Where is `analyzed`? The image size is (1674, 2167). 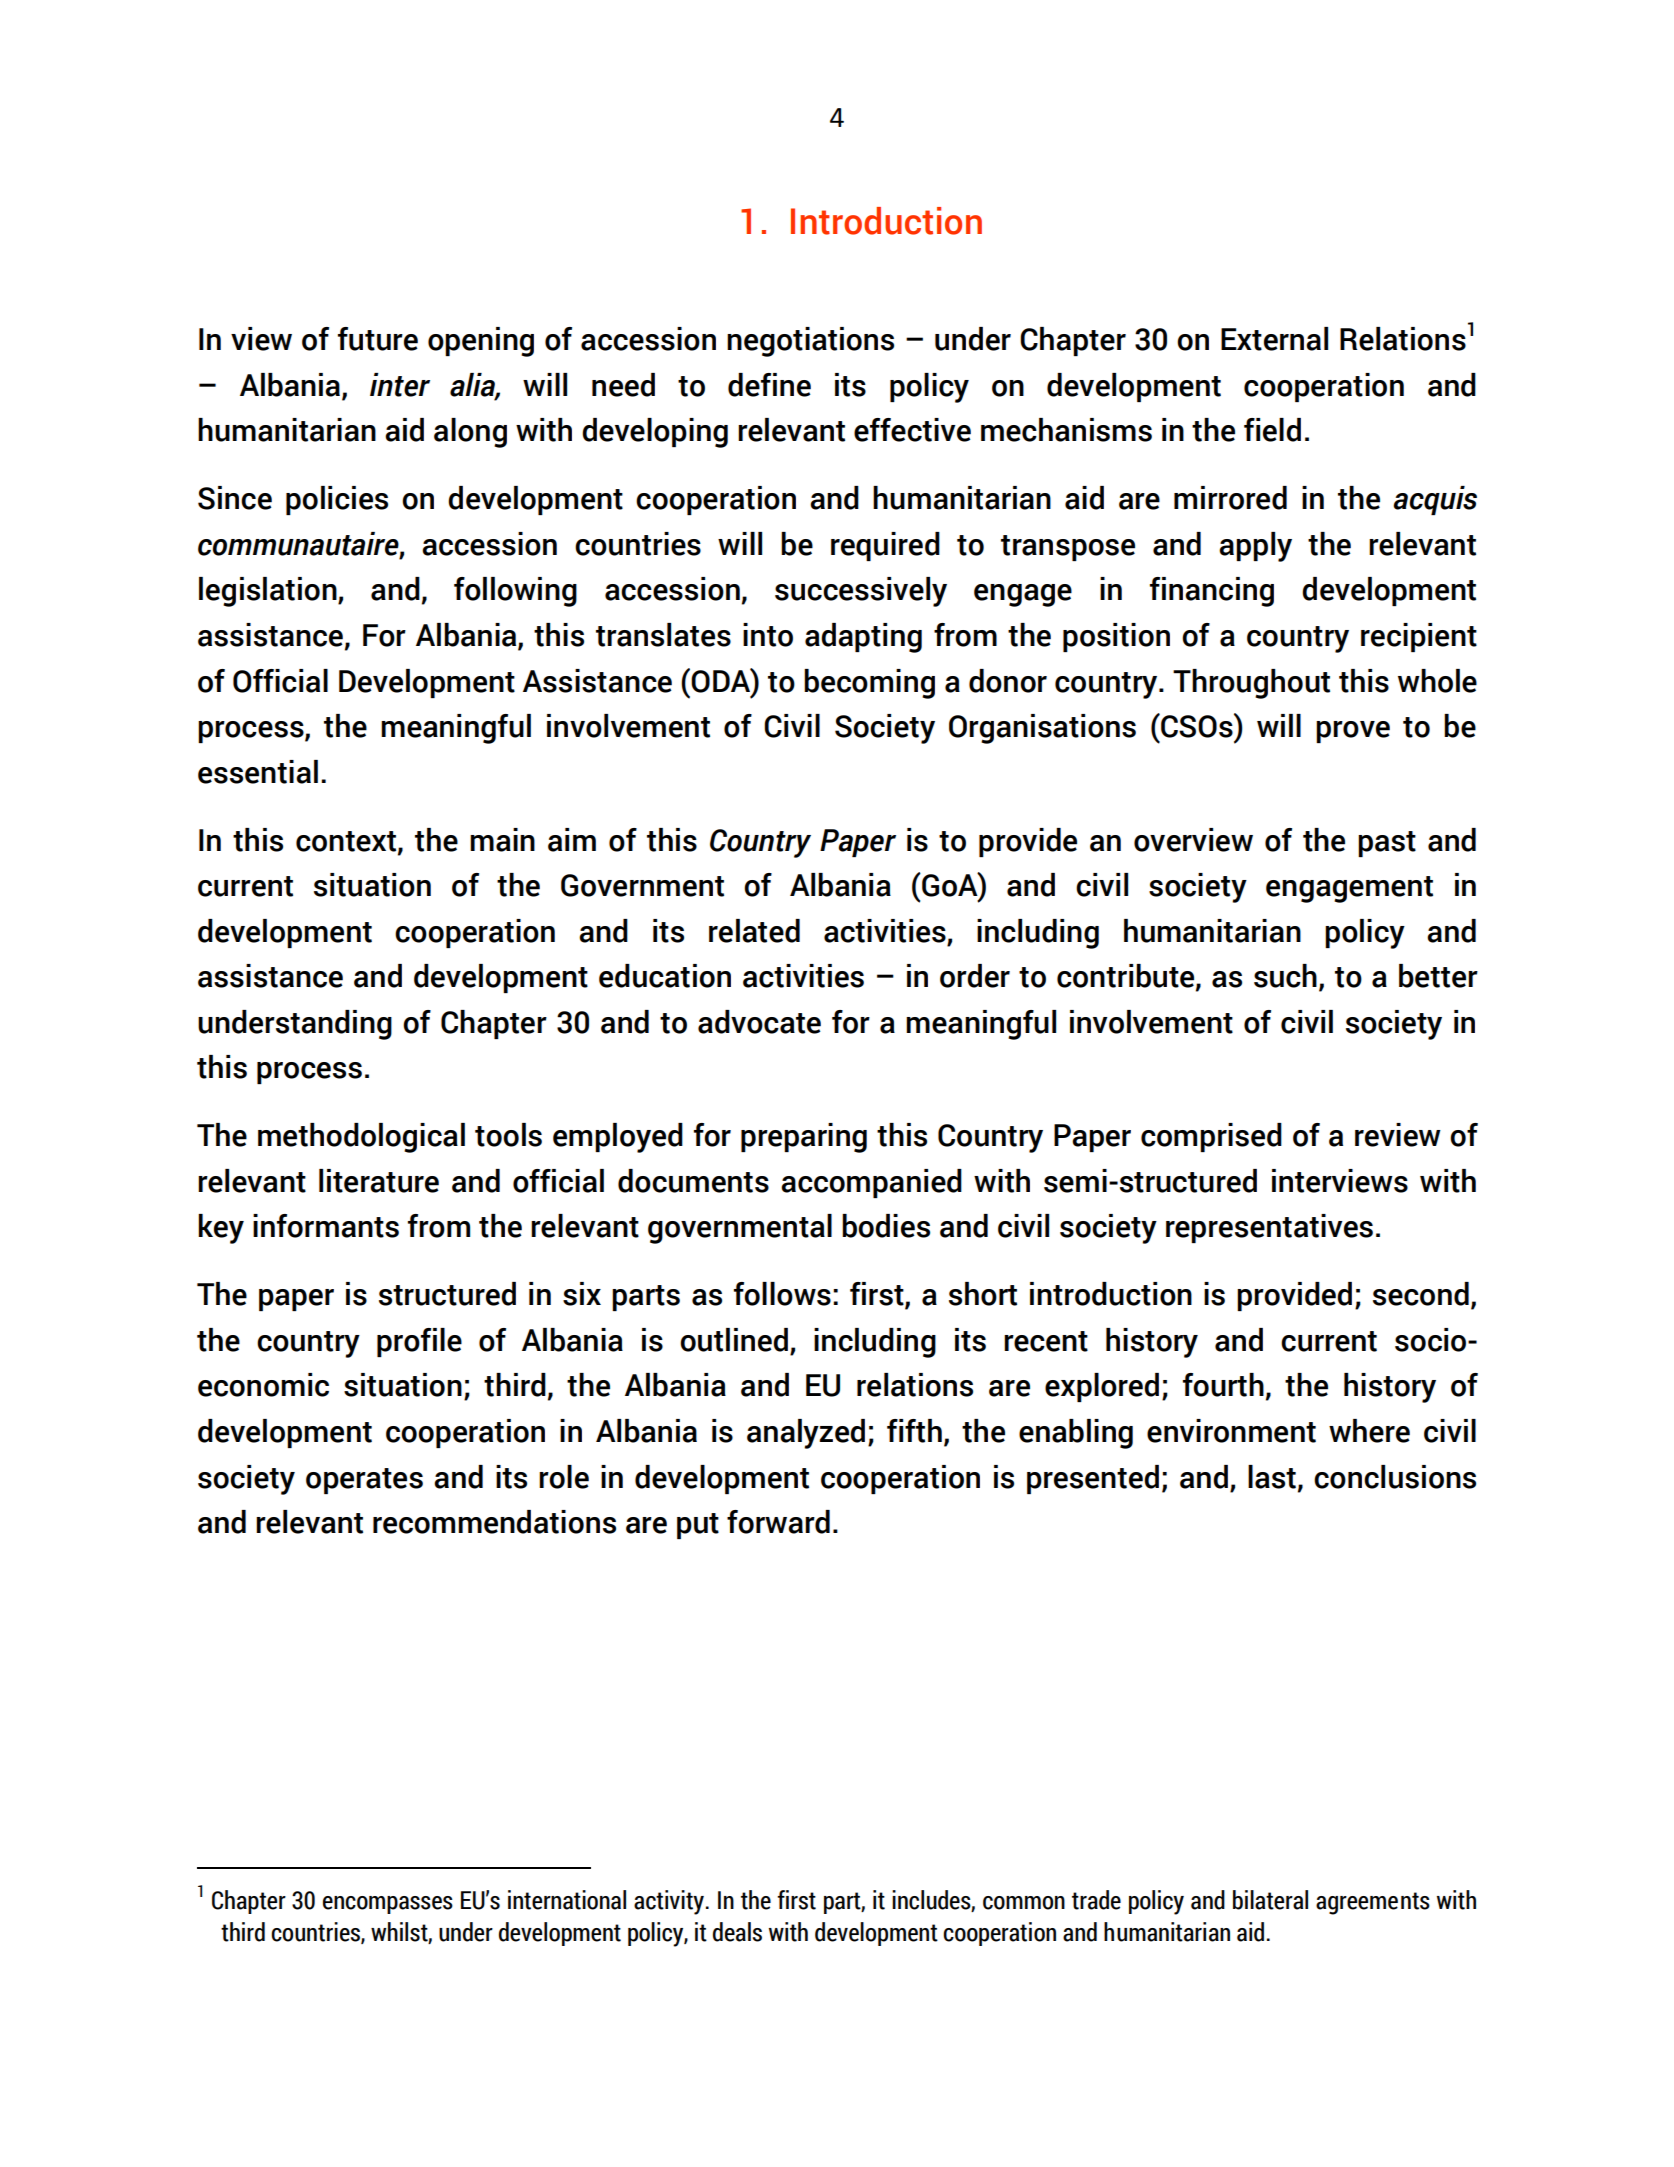 analyzed is located at coordinates (806, 1434).
